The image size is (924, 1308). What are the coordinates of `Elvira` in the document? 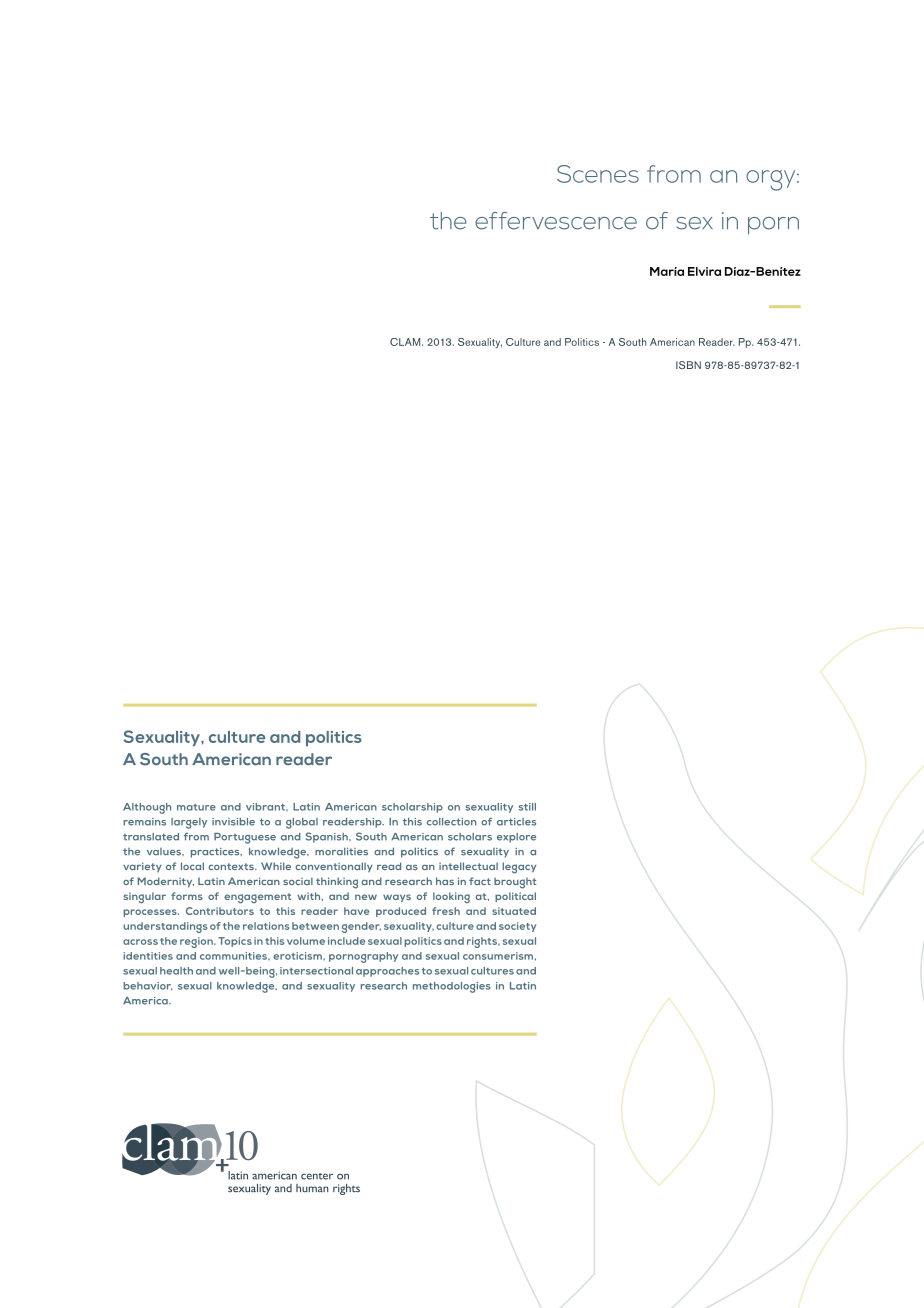 It's located at (704, 271).
